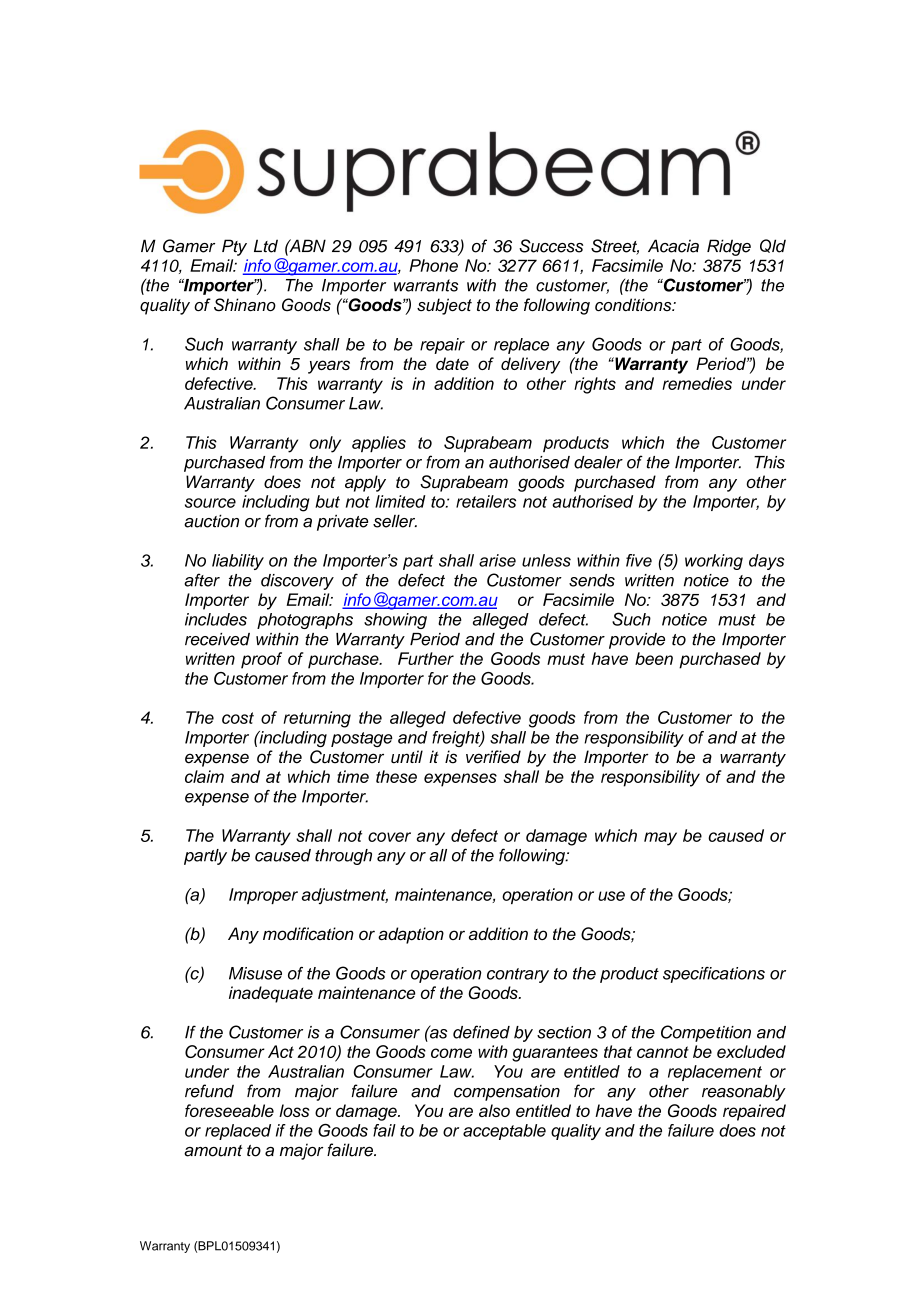 The image size is (924, 1308). What do you see at coordinates (493, 757) in the page?
I see `verified` at bounding box center [493, 757].
